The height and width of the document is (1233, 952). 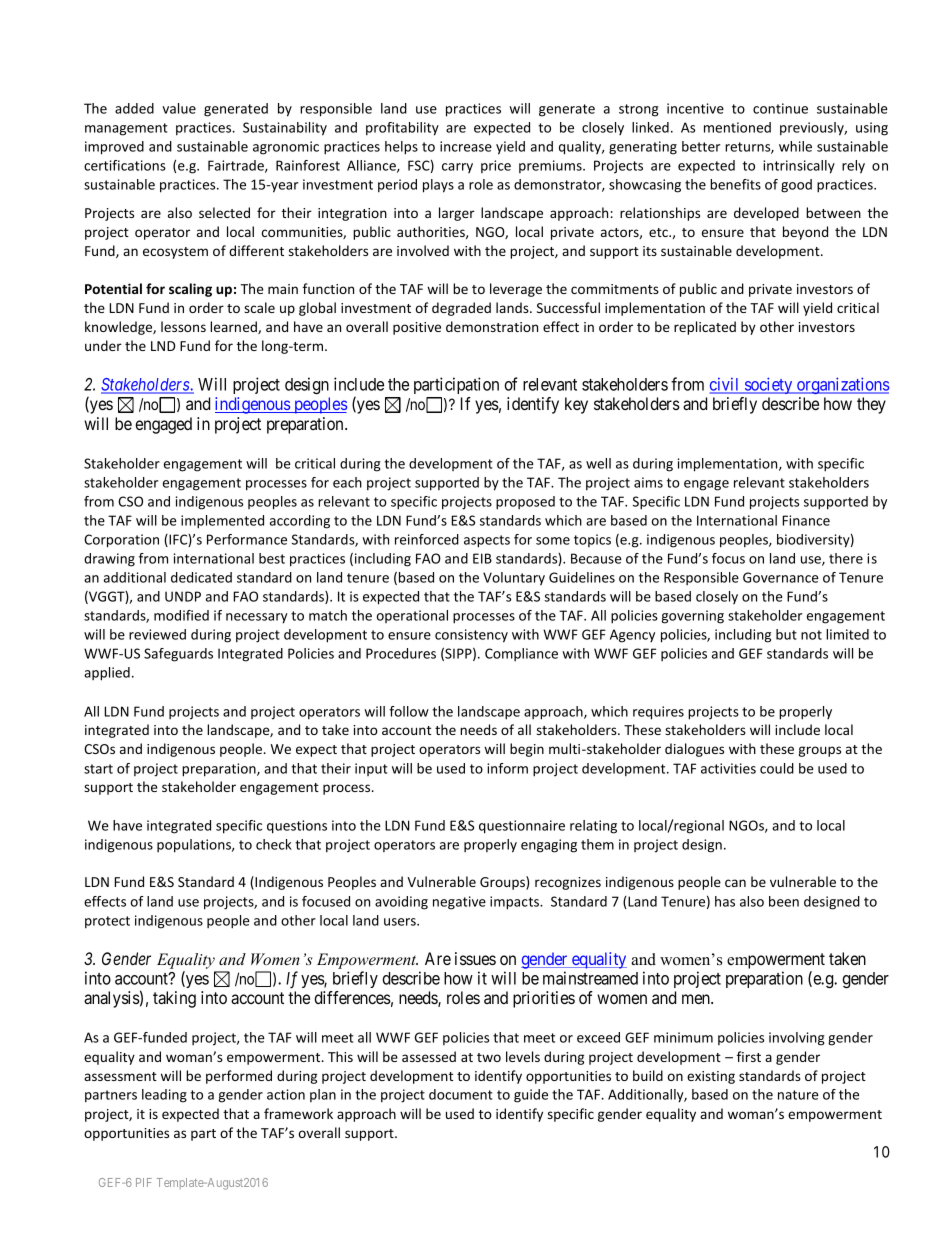 I want to click on society, so click(x=769, y=385).
